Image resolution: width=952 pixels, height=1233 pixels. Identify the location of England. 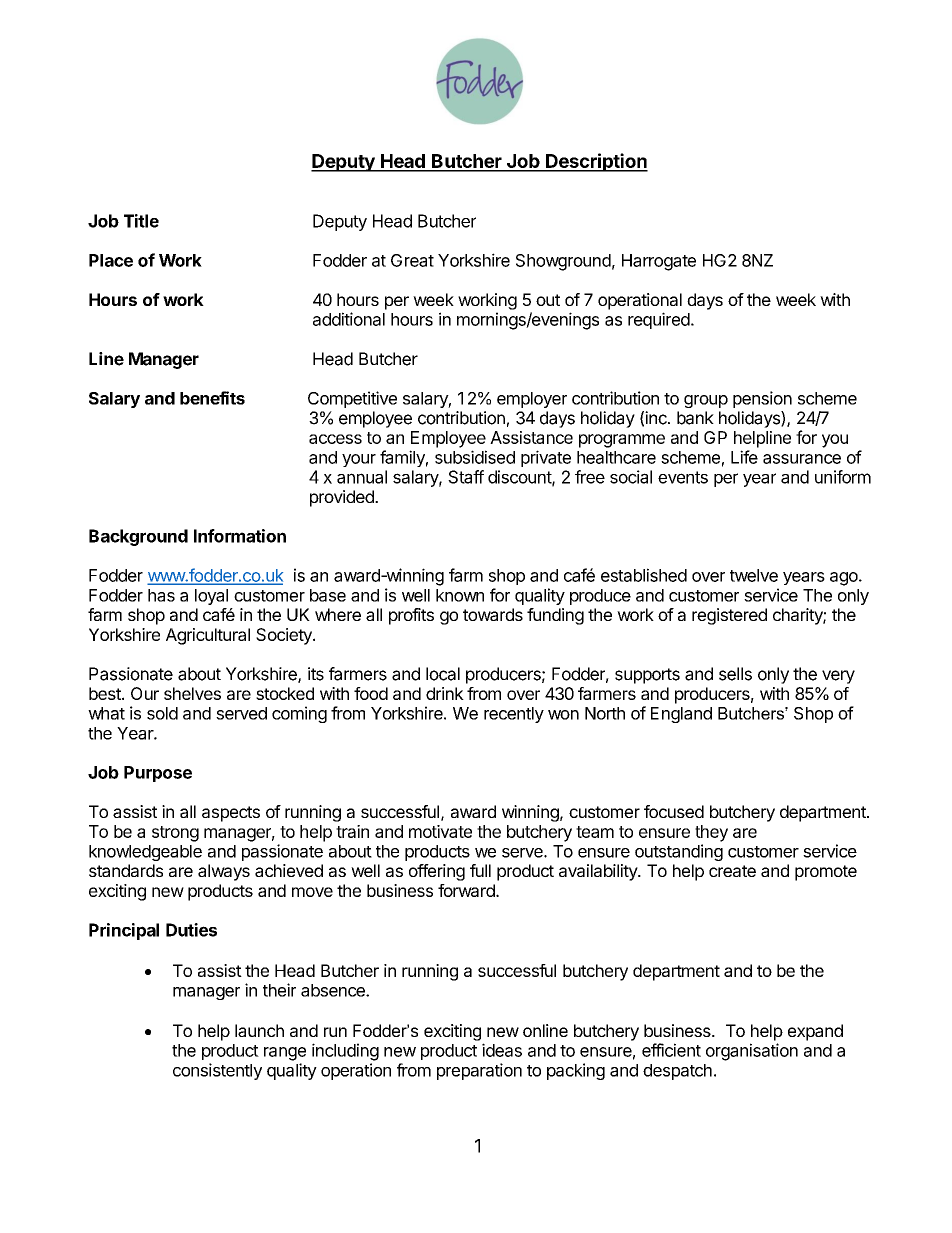
(681, 715).
